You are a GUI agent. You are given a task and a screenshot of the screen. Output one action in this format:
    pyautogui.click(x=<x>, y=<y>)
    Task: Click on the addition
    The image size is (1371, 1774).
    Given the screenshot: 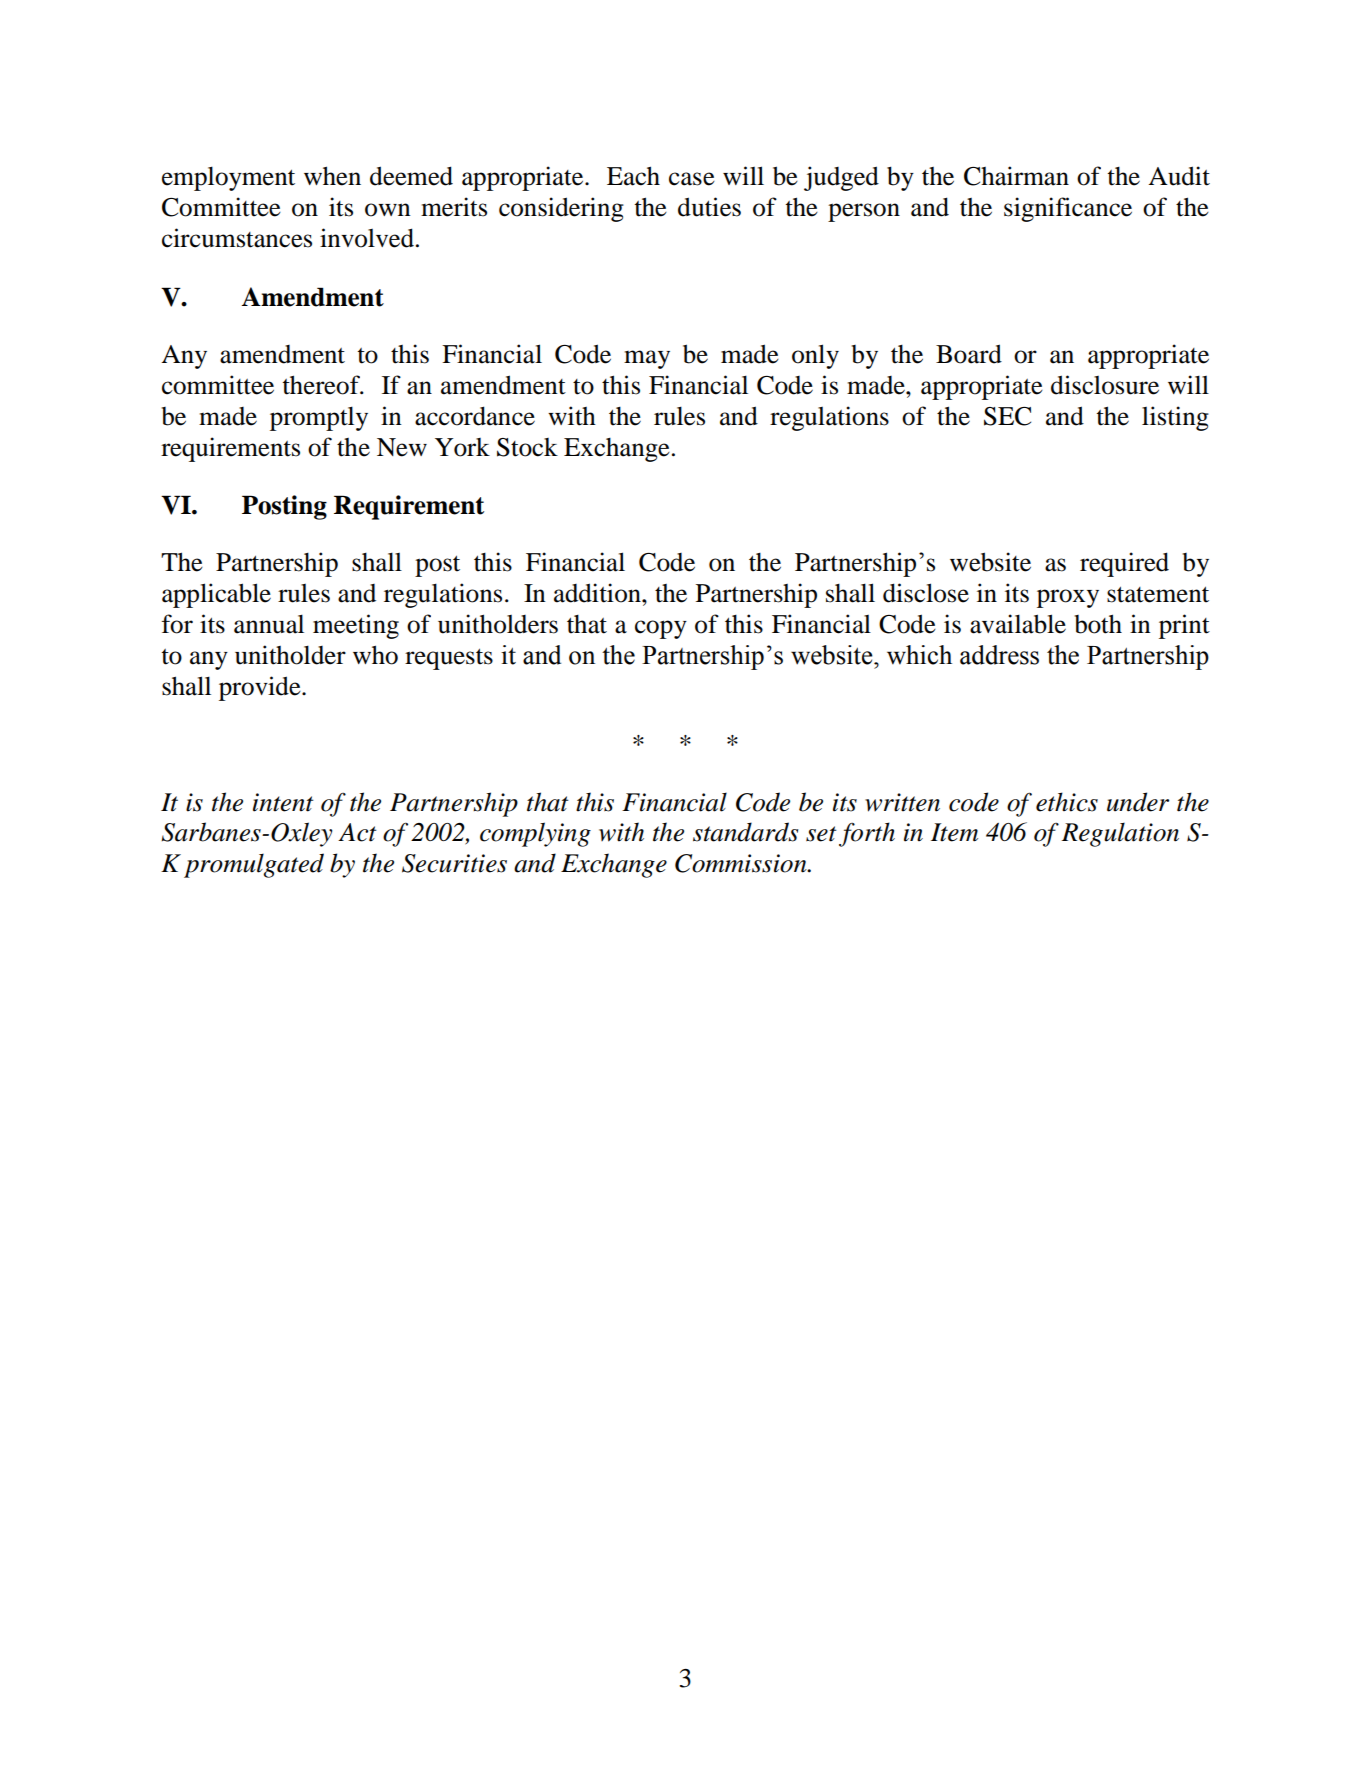 What is the action you would take?
    pyautogui.click(x=598, y=593)
